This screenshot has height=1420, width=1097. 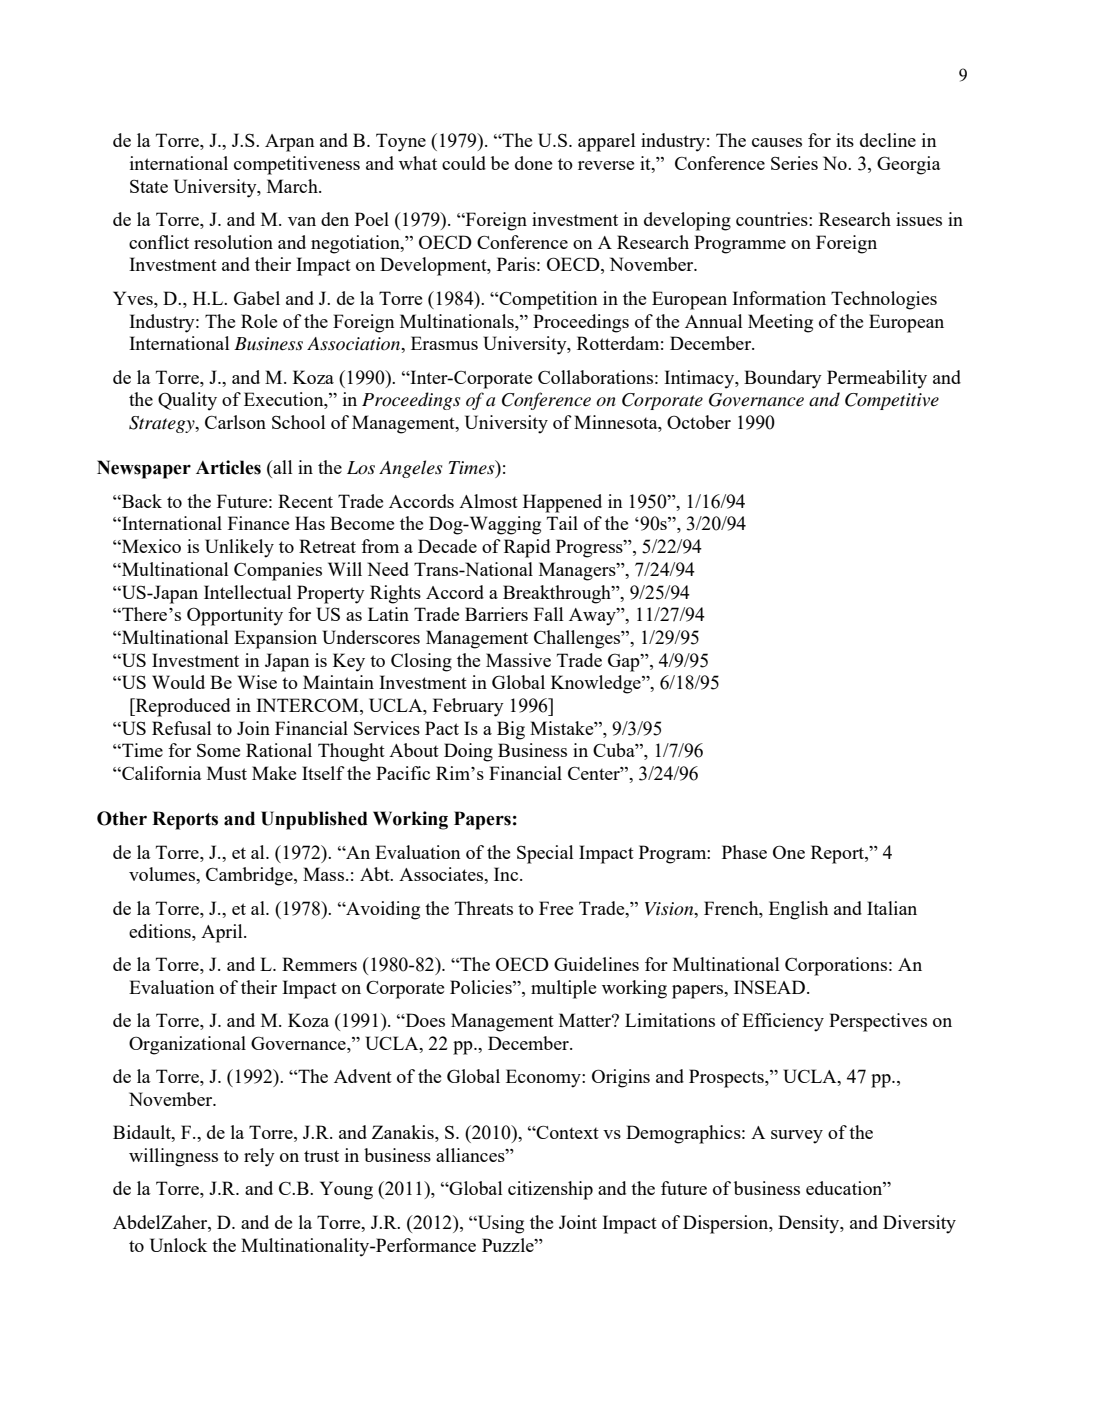 I want to click on State, so click(x=149, y=186).
